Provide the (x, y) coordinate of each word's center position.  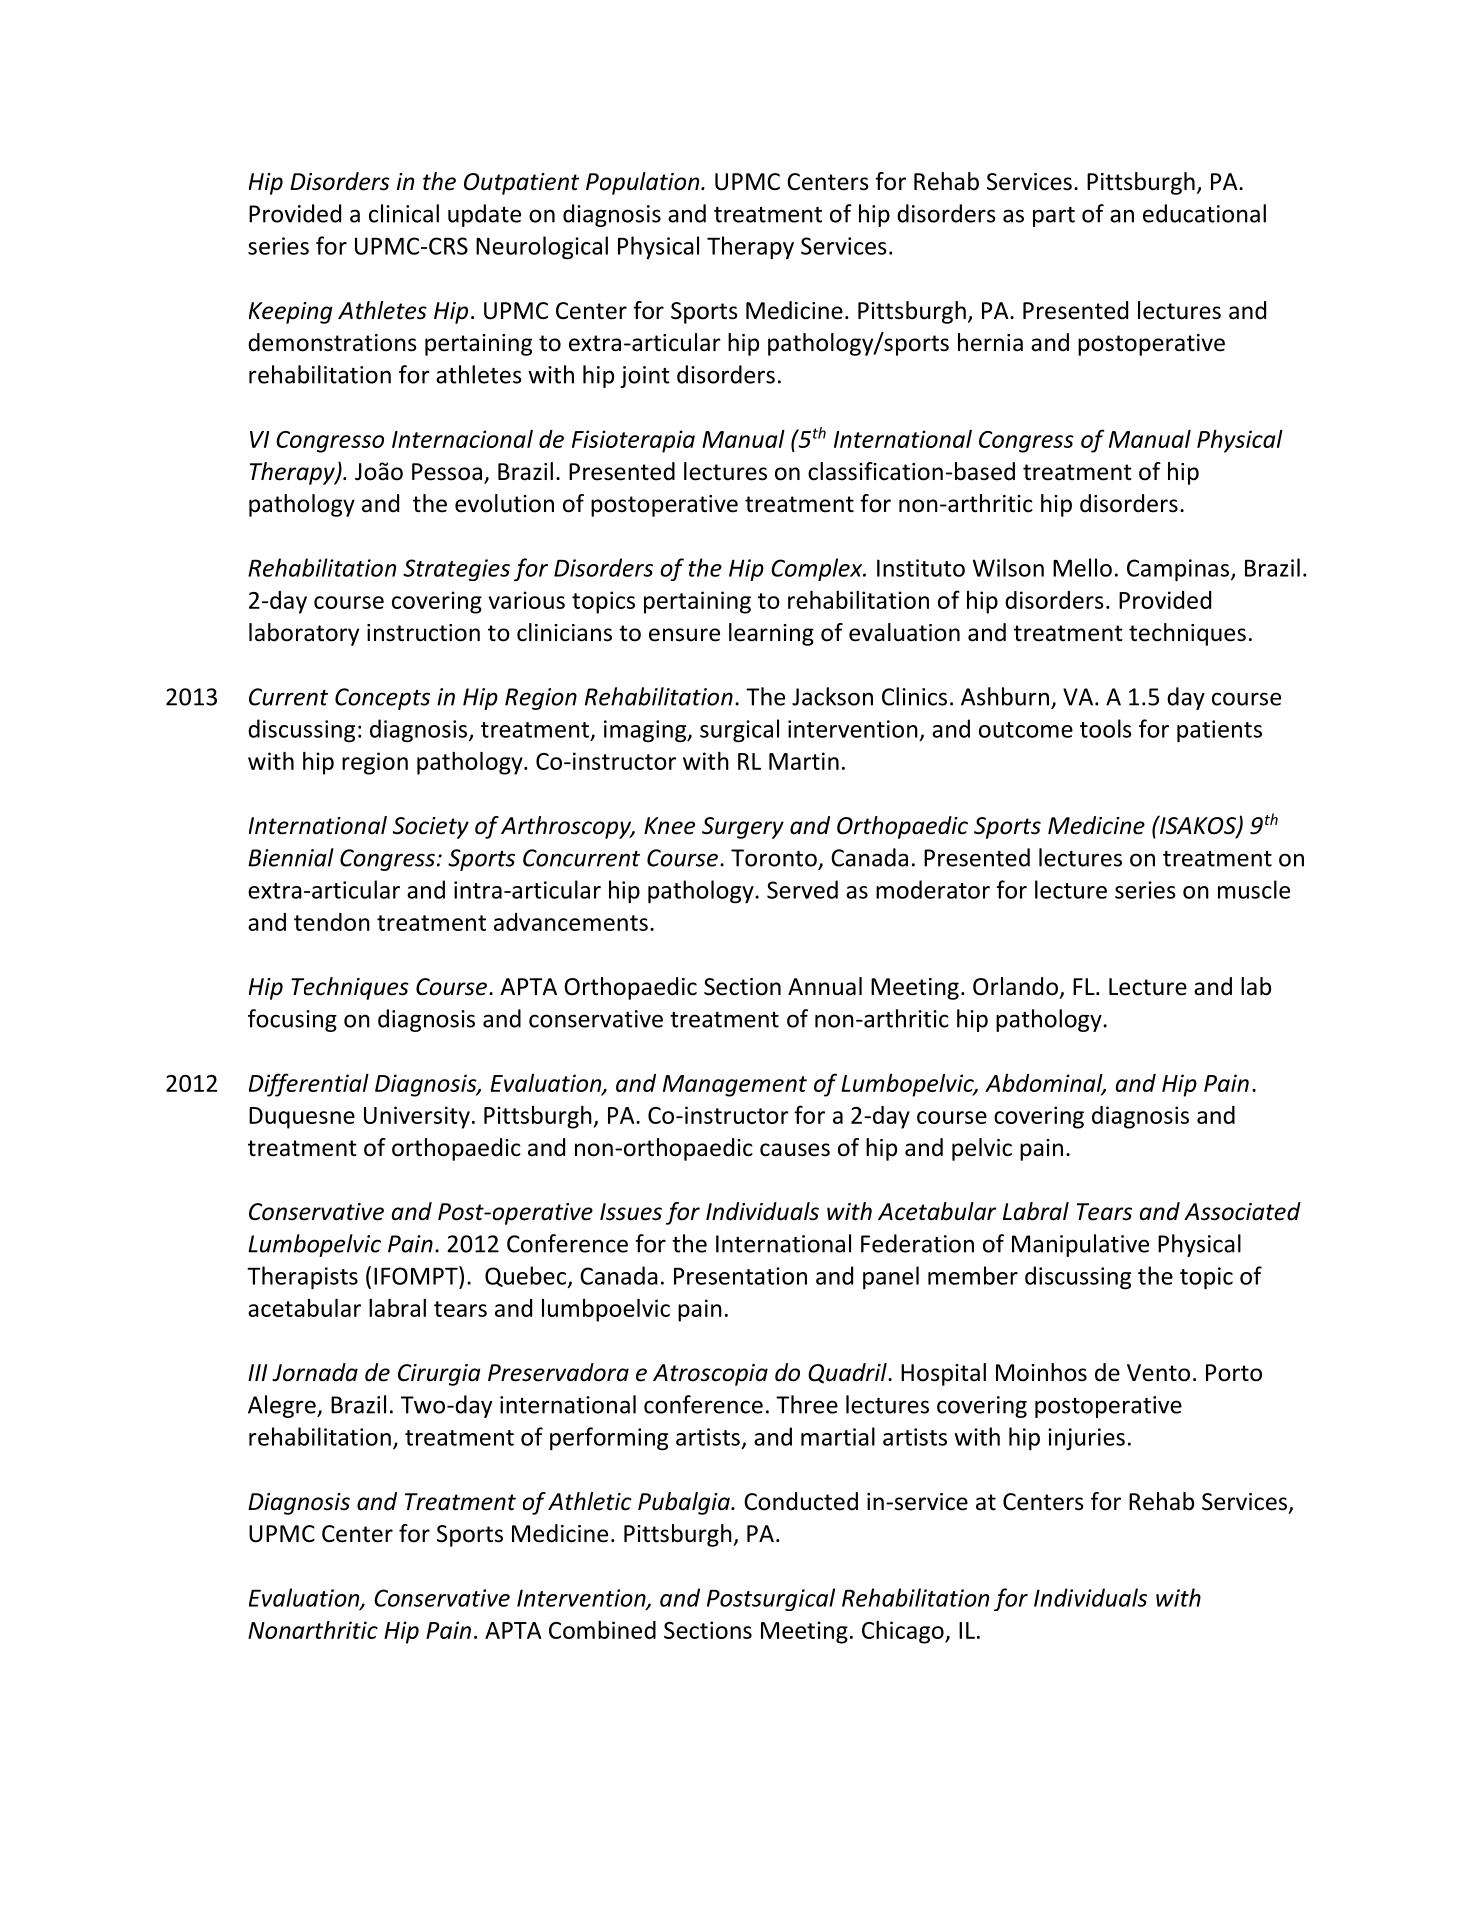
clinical (404, 213)
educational (1204, 213)
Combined (602, 1630)
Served (802, 889)
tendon (332, 922)
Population (644, 183)
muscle (1254, 889)
